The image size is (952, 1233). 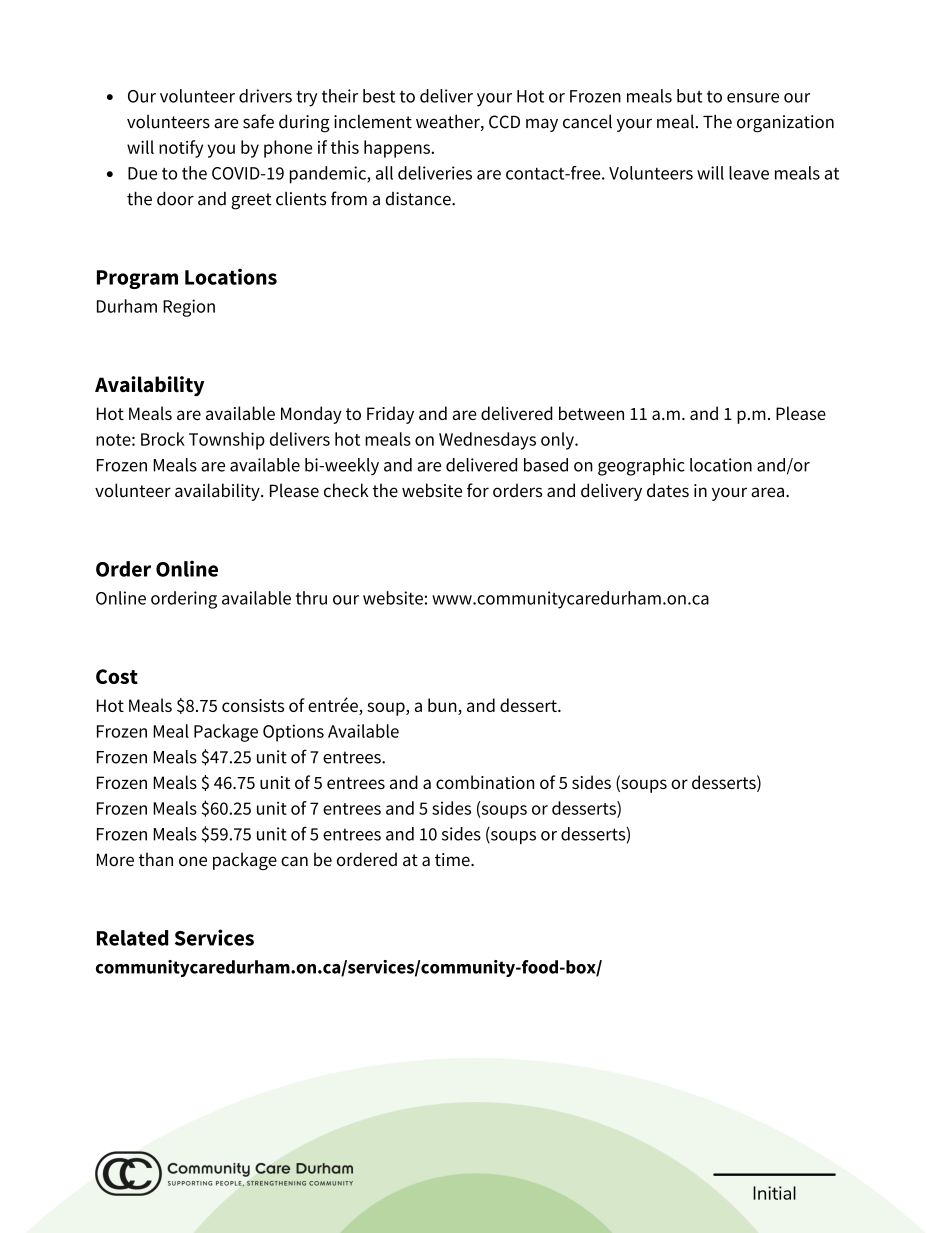 What do you see at coordinates (227, 441) in the document?
I see `Township` at bounding box center [227, 441].
